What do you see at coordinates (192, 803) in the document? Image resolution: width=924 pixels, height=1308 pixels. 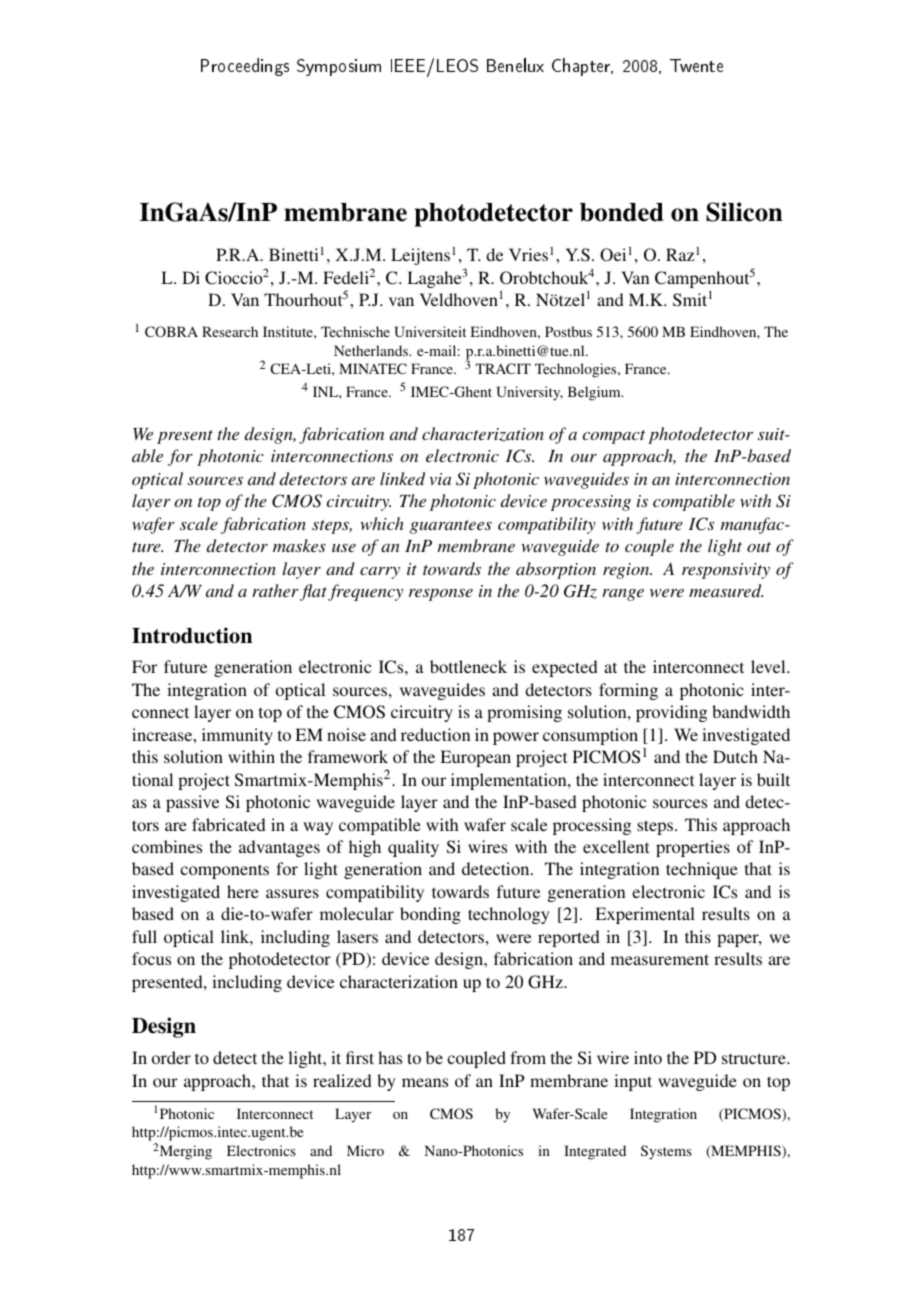 I see `passive` at bounding box center [192, 803].
